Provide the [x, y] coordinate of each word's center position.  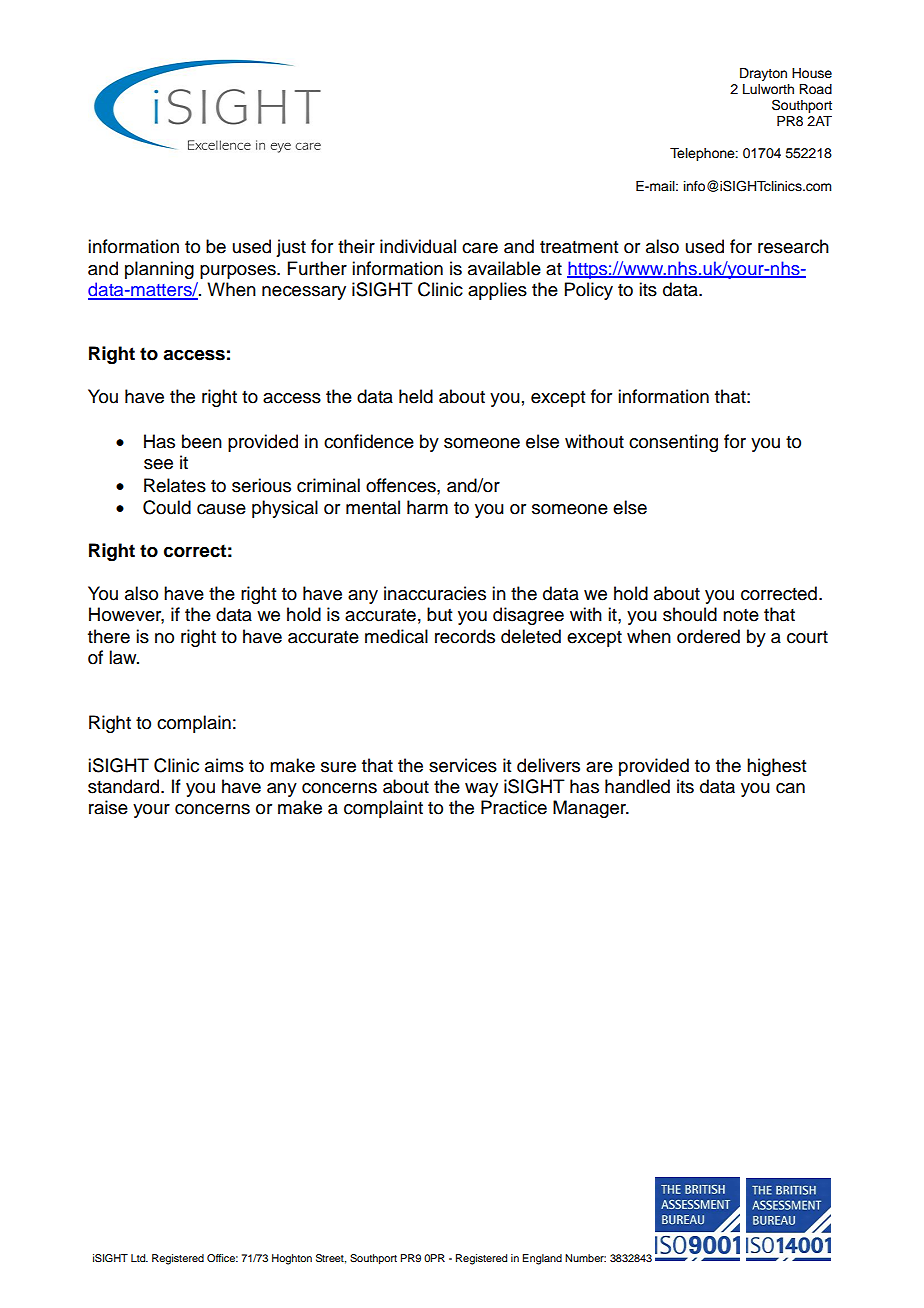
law [124, 657]
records [465, 636]
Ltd [139, 1258]
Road [815, 89]
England [542, 1259]
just [291, 248]
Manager [590, 809]
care [480, 248]
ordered [708, 636]
